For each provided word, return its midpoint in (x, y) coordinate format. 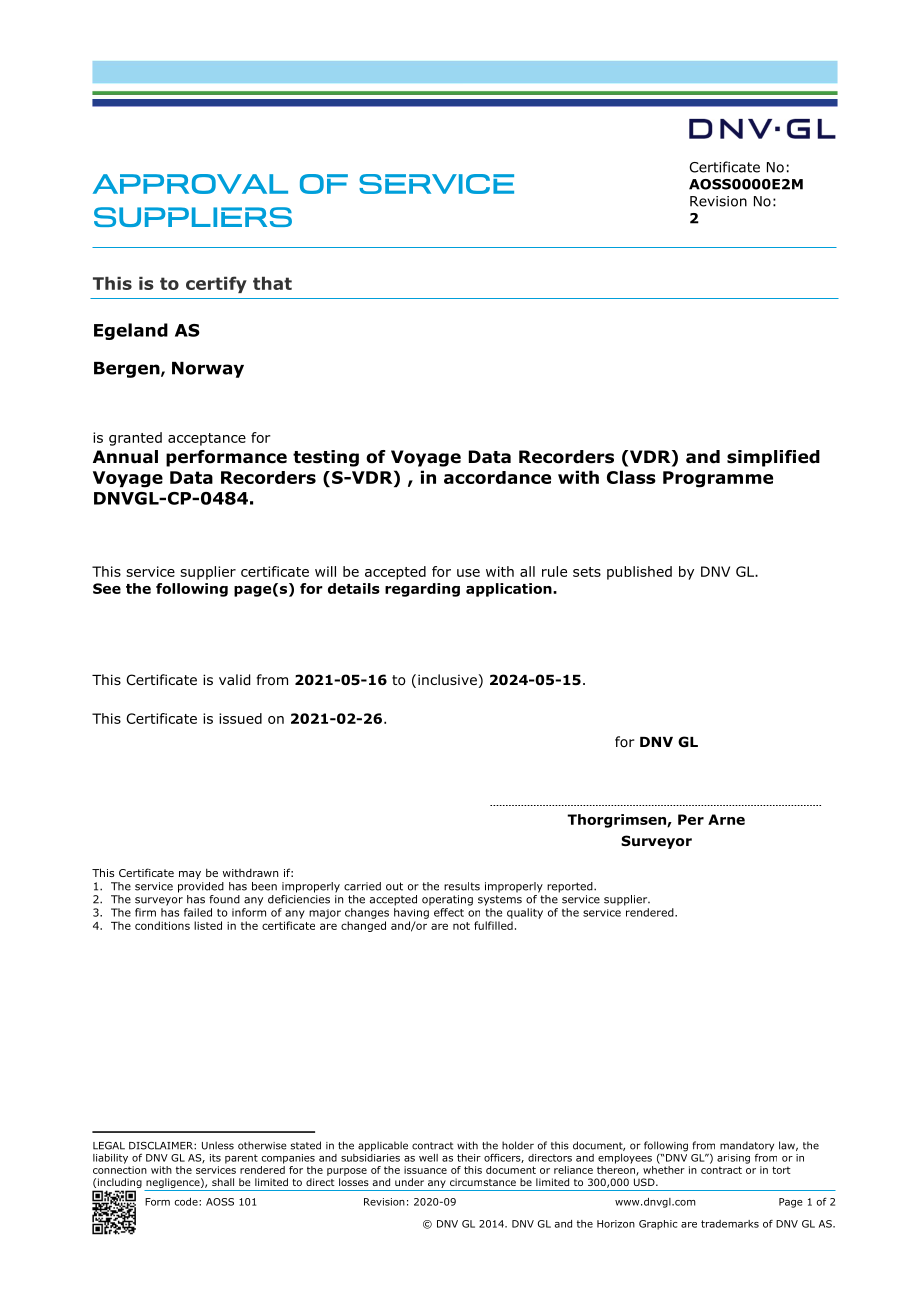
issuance (425, 1170)
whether (664, 1170)
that (272, 283)
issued (240, 718)
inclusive (447, 679)
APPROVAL (190, 184)
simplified (773, 458)
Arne (726, 819)
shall (223, 1182)
